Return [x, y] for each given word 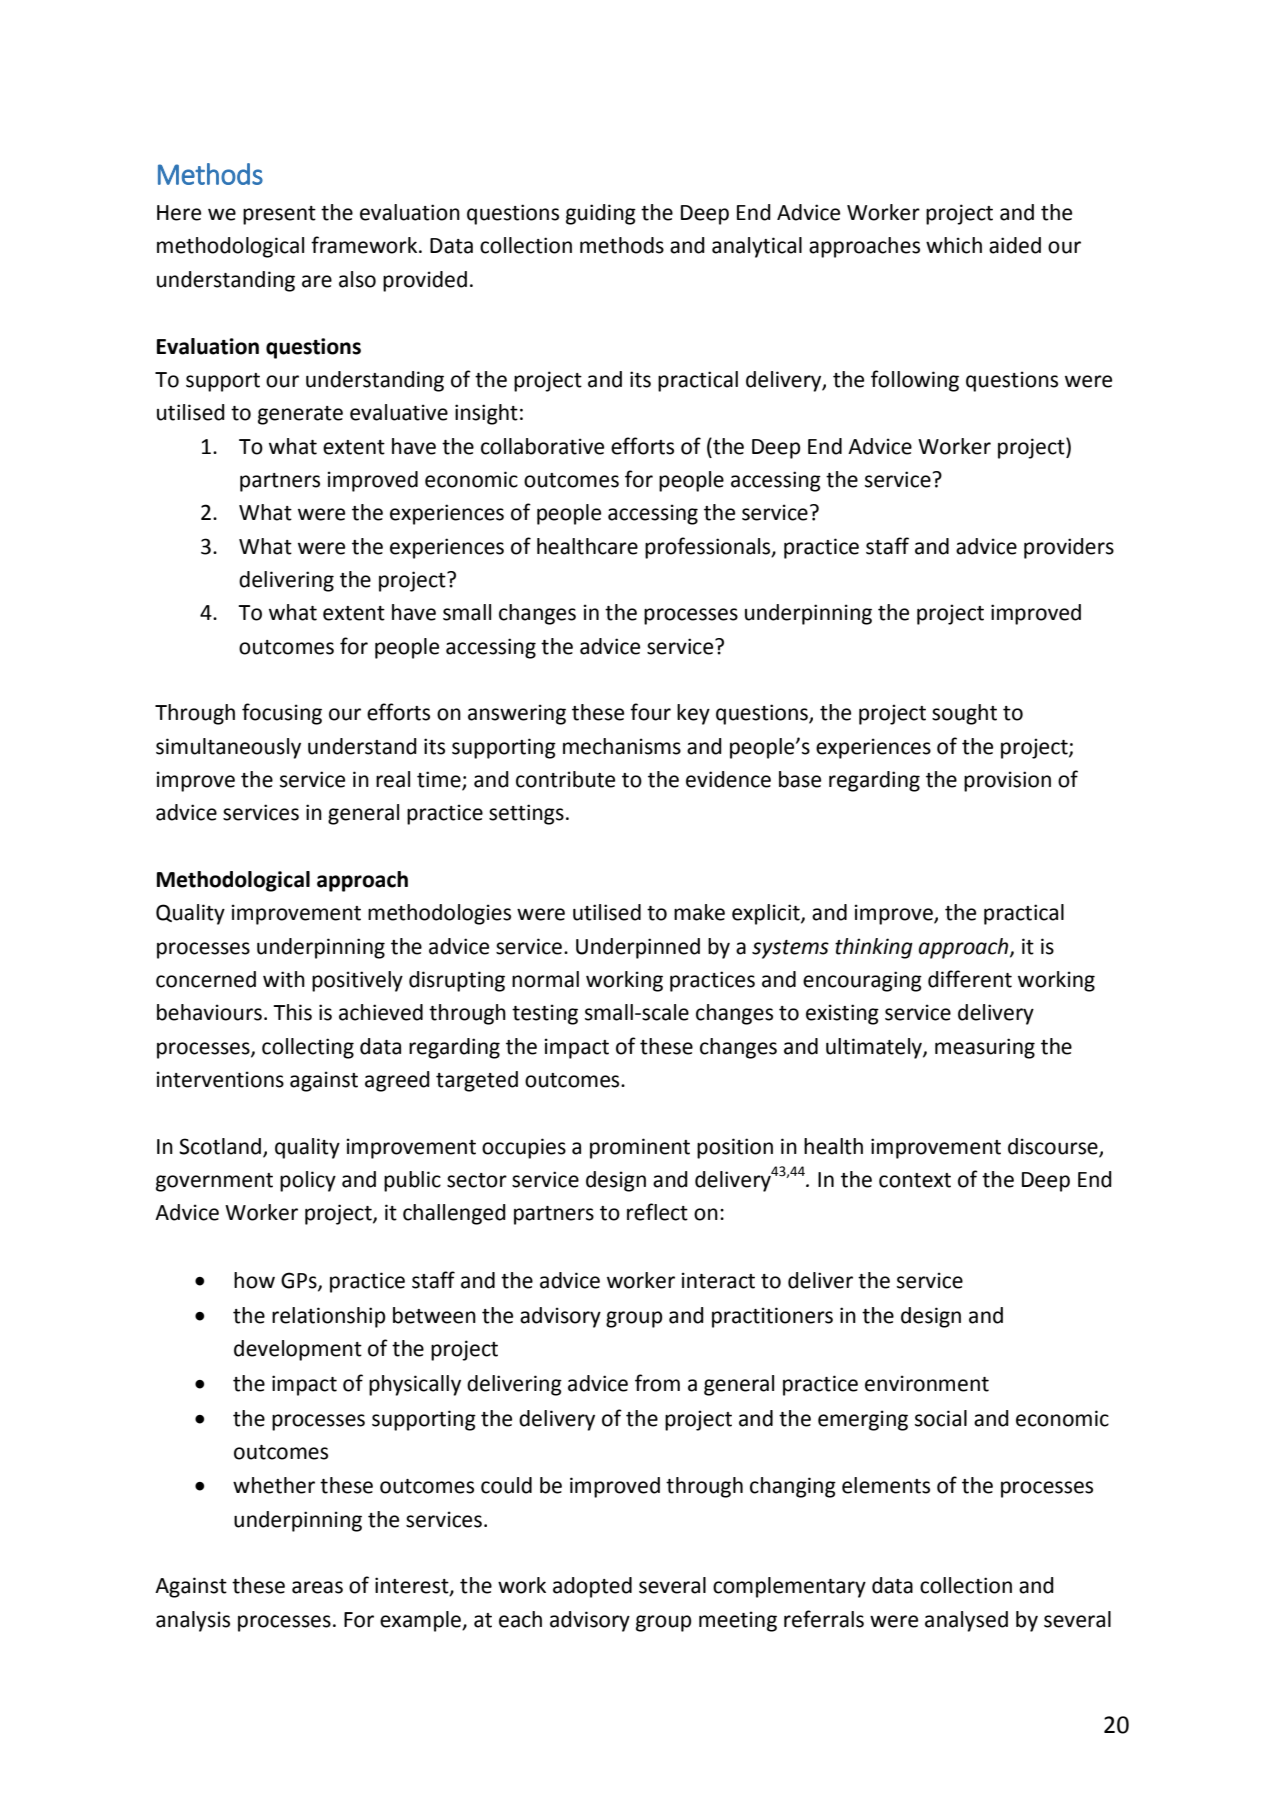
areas [317, 1587]
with [284, 979]
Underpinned [638, 948]
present [279, 215]
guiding [601, 214]
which [954, 245]
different [970, 979]
